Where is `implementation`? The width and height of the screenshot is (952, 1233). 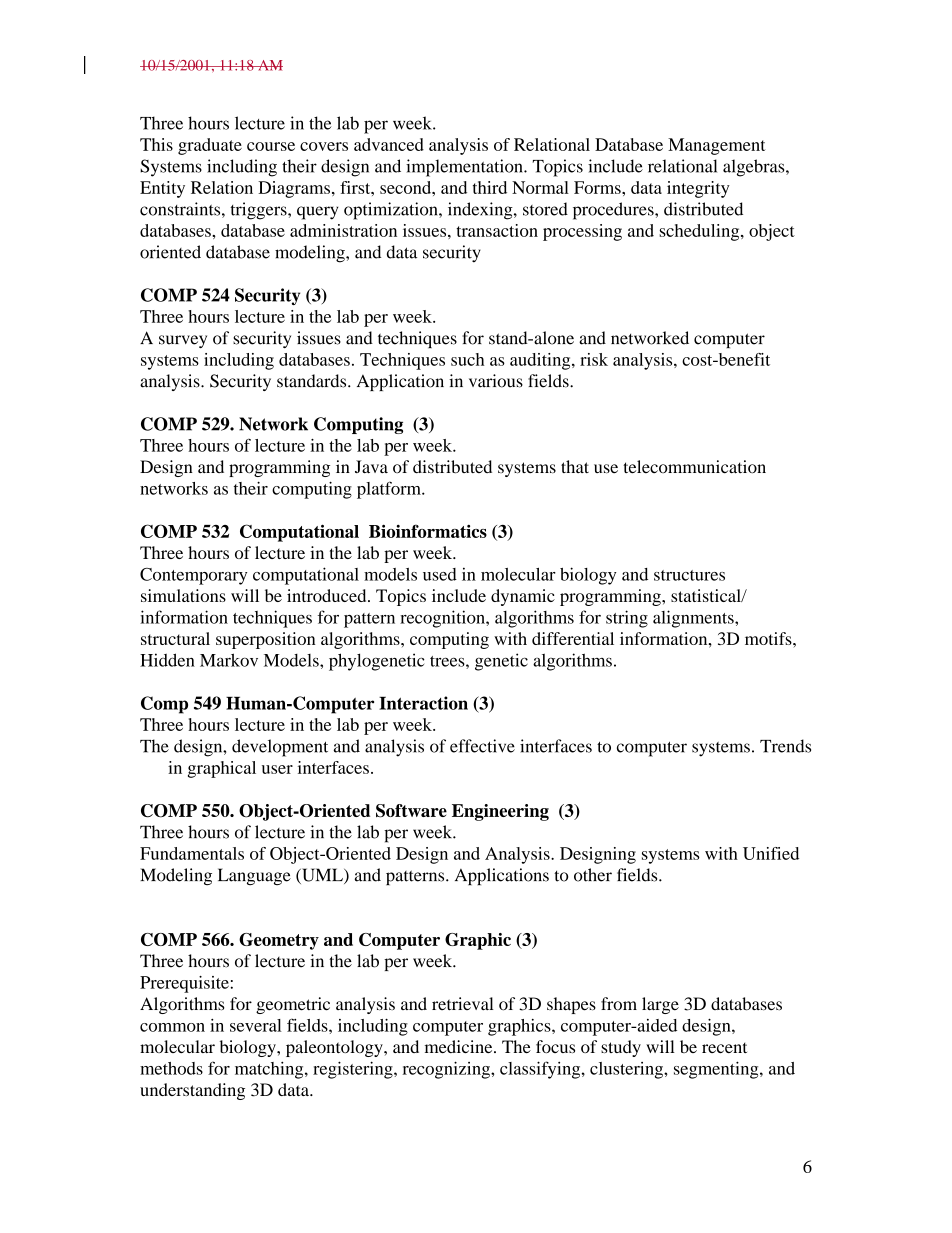 implementation is located at coordinates (465, 168).
